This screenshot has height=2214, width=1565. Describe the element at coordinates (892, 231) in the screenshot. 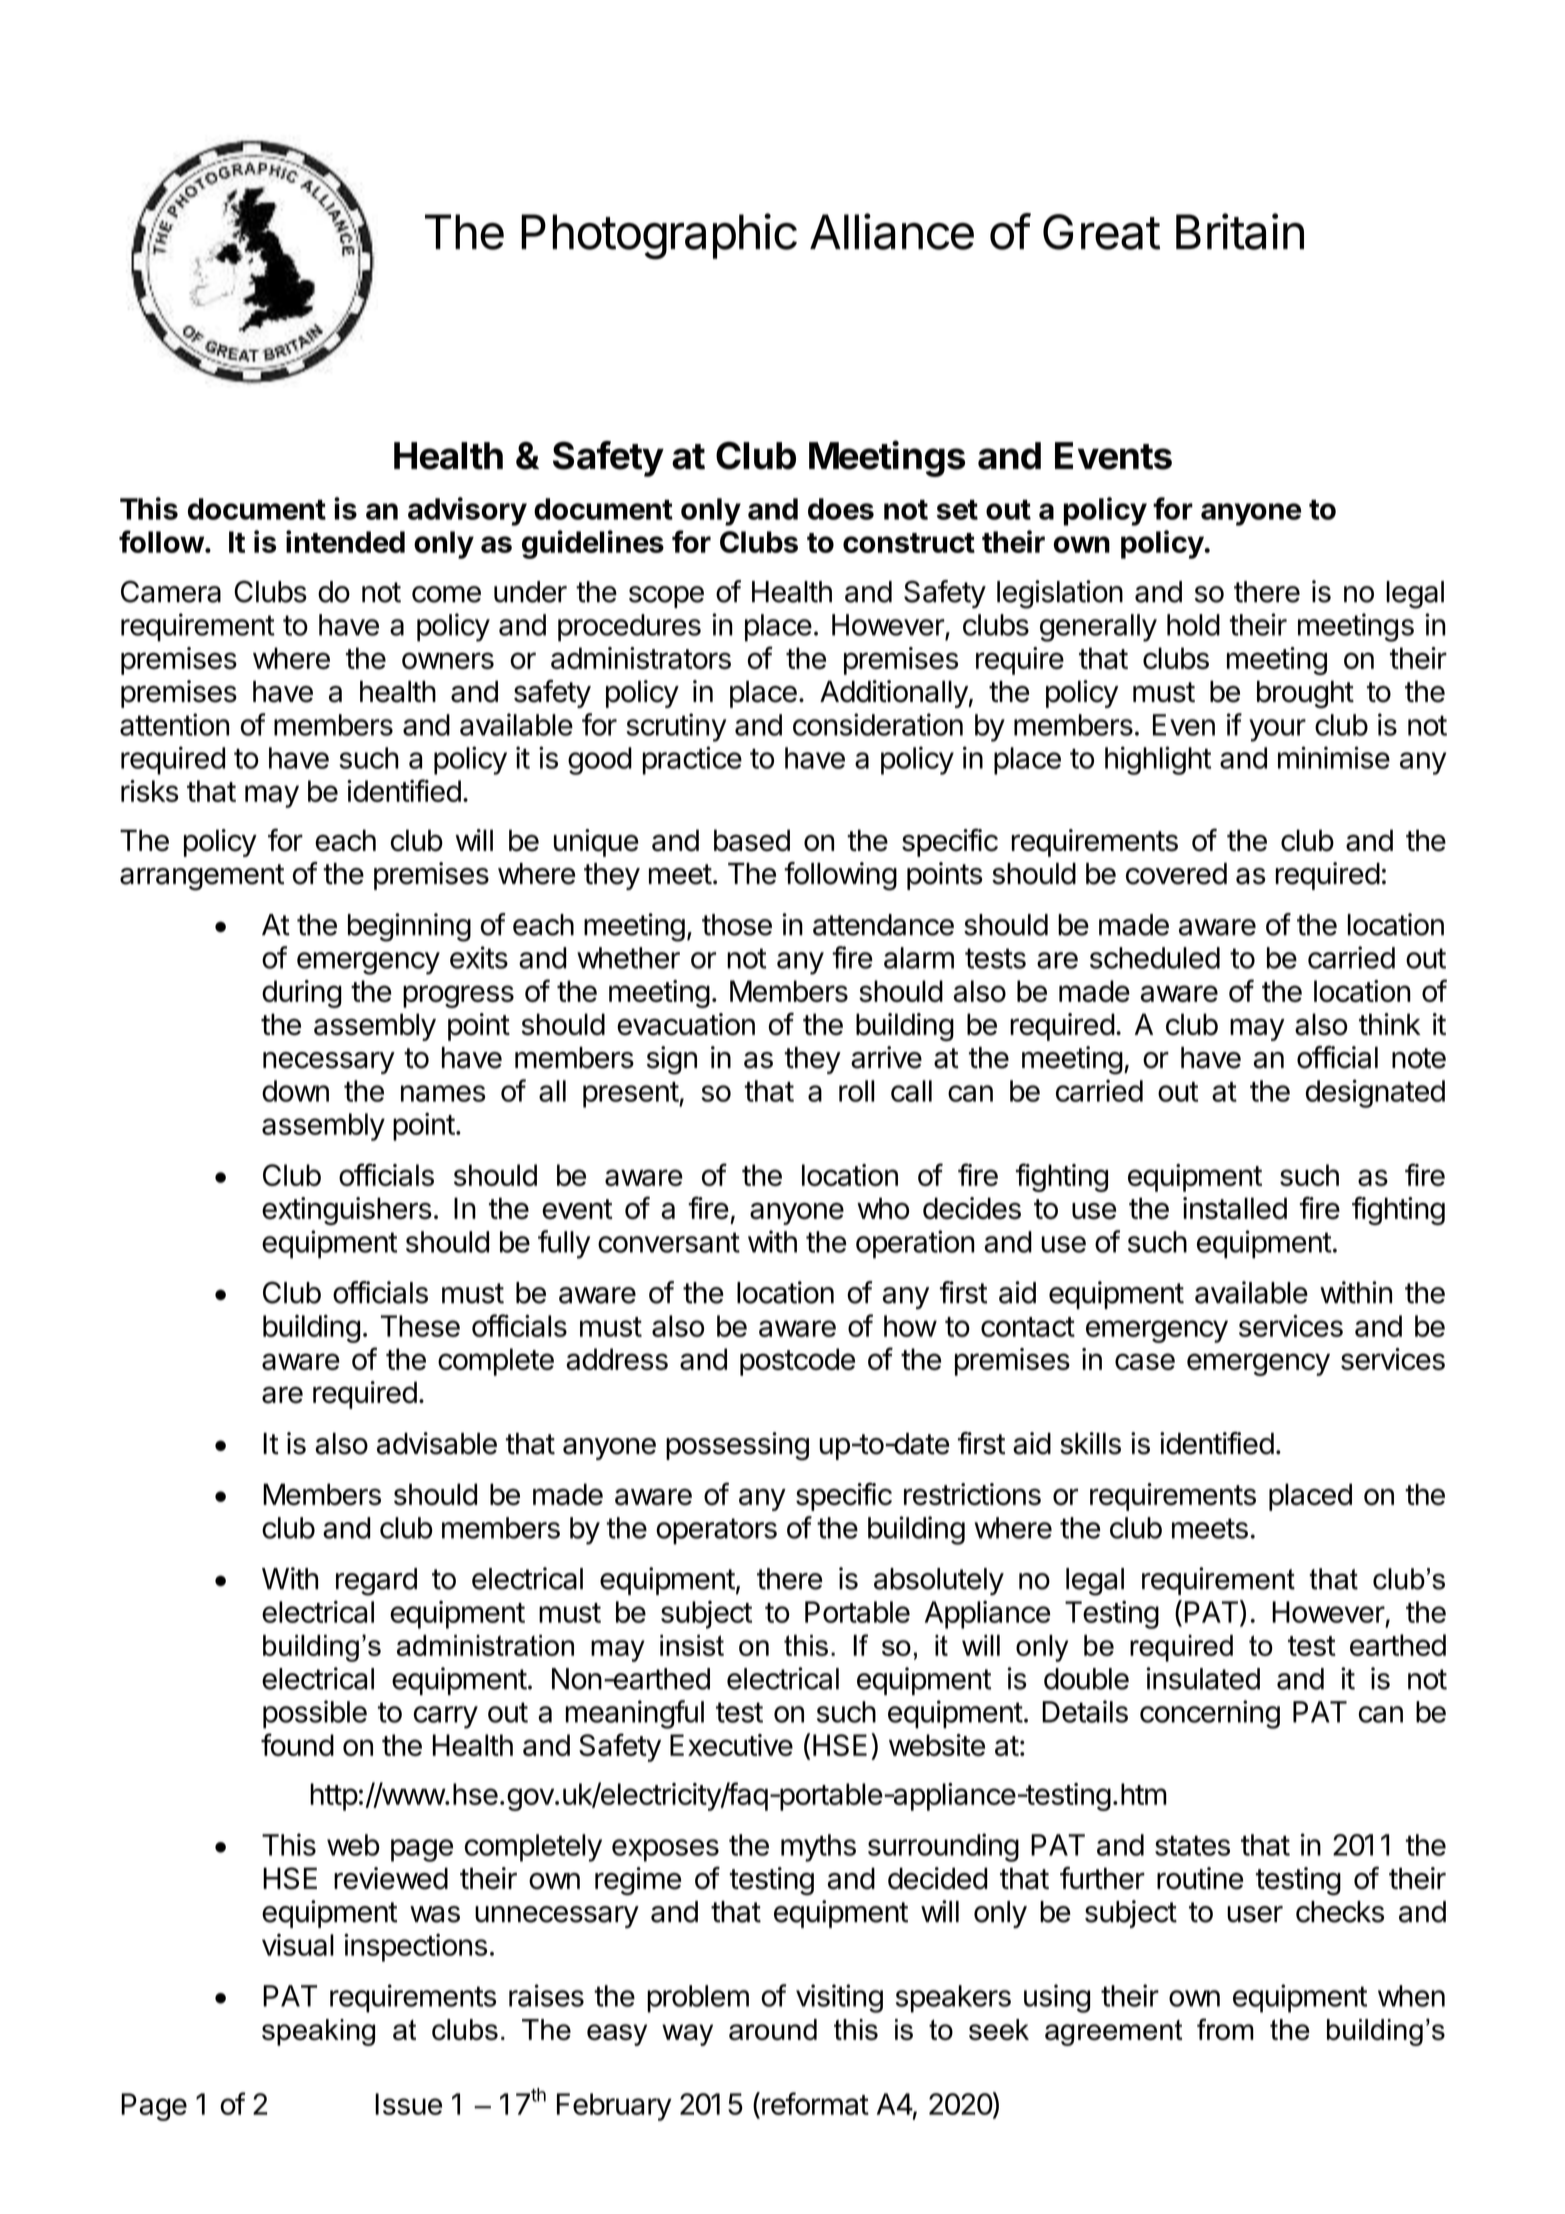

I see `Alliance` at that location.
